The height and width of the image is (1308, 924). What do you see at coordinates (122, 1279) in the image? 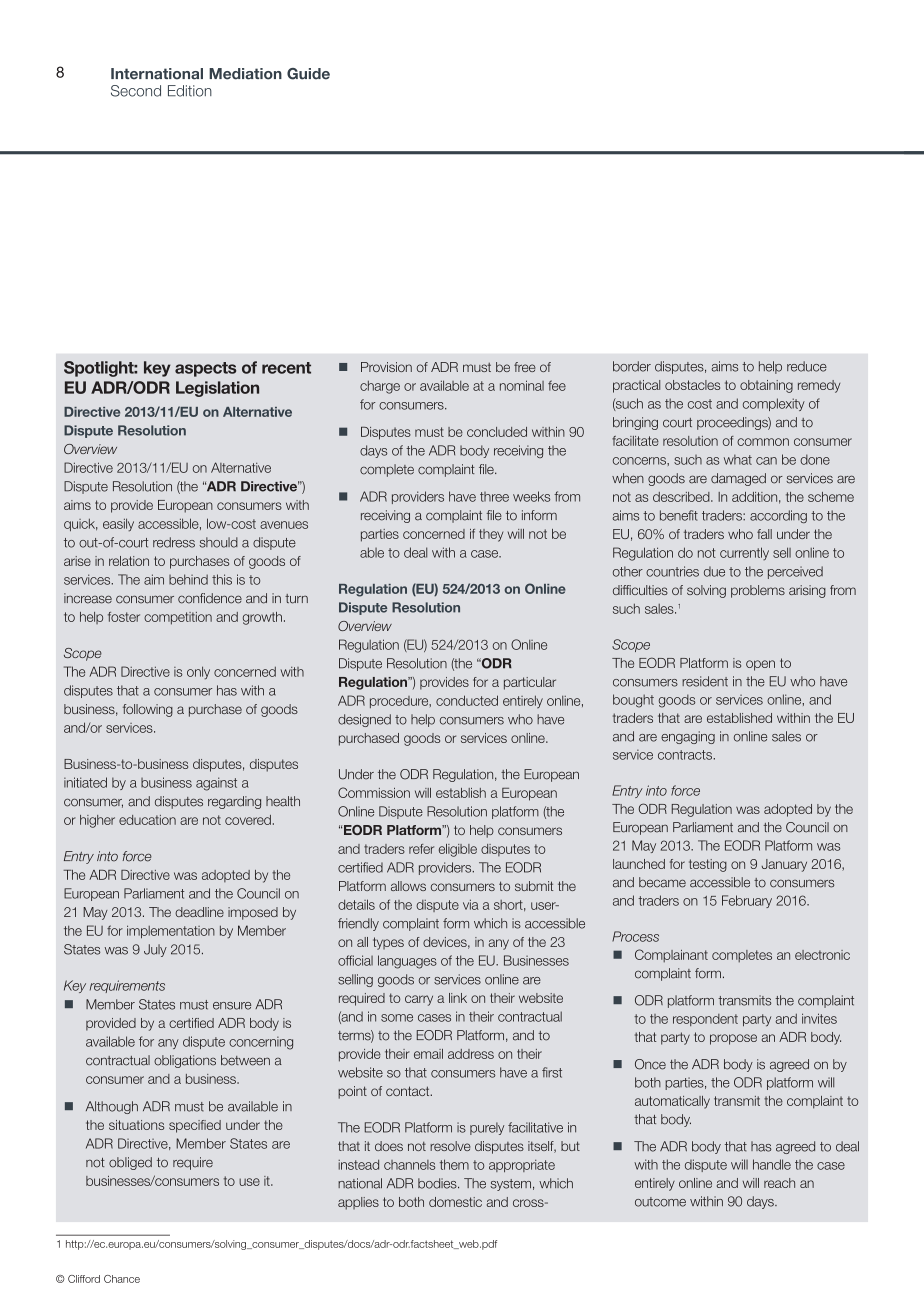
I see `Chance` at bounding box center [122, 1279].
